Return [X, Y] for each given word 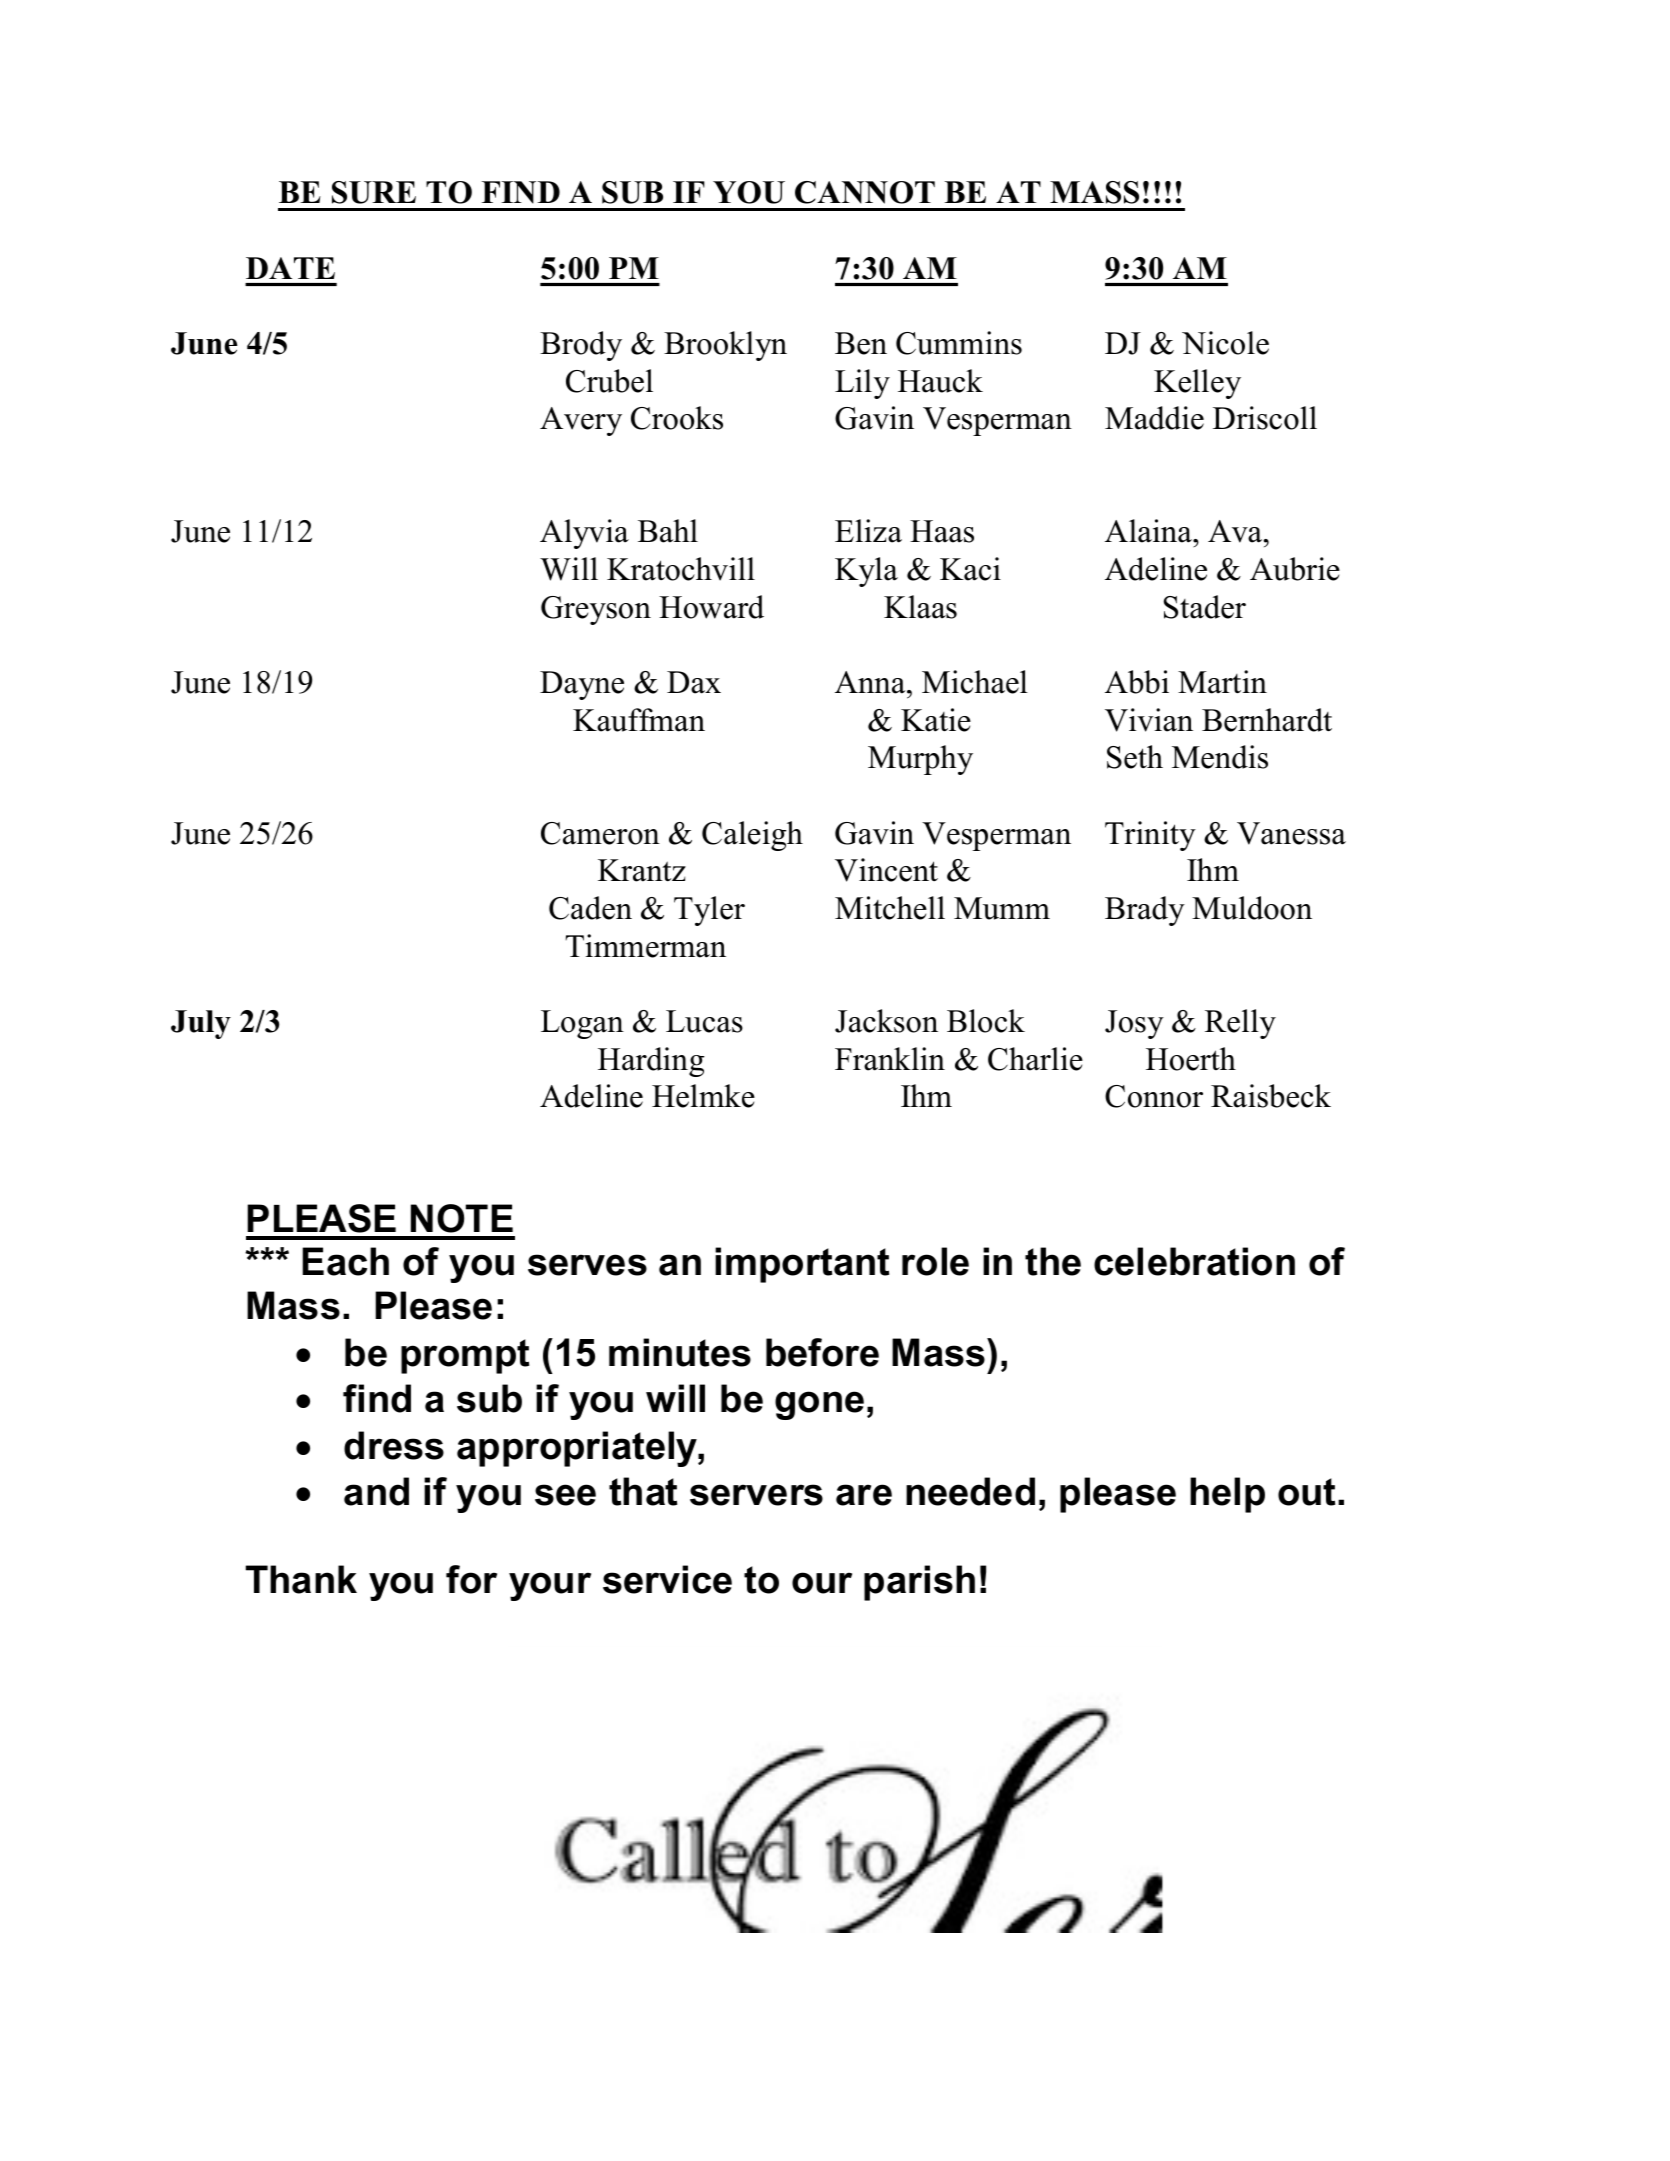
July [201, 1024]
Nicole [1225, 343]
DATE [290, 268]
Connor [1154, 1096]
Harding [651, 1062]
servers [756, 1495]
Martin [1222, 682]
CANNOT [865, 192]
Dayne [582, 685]
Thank [301, 1579]
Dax [694, 682]
